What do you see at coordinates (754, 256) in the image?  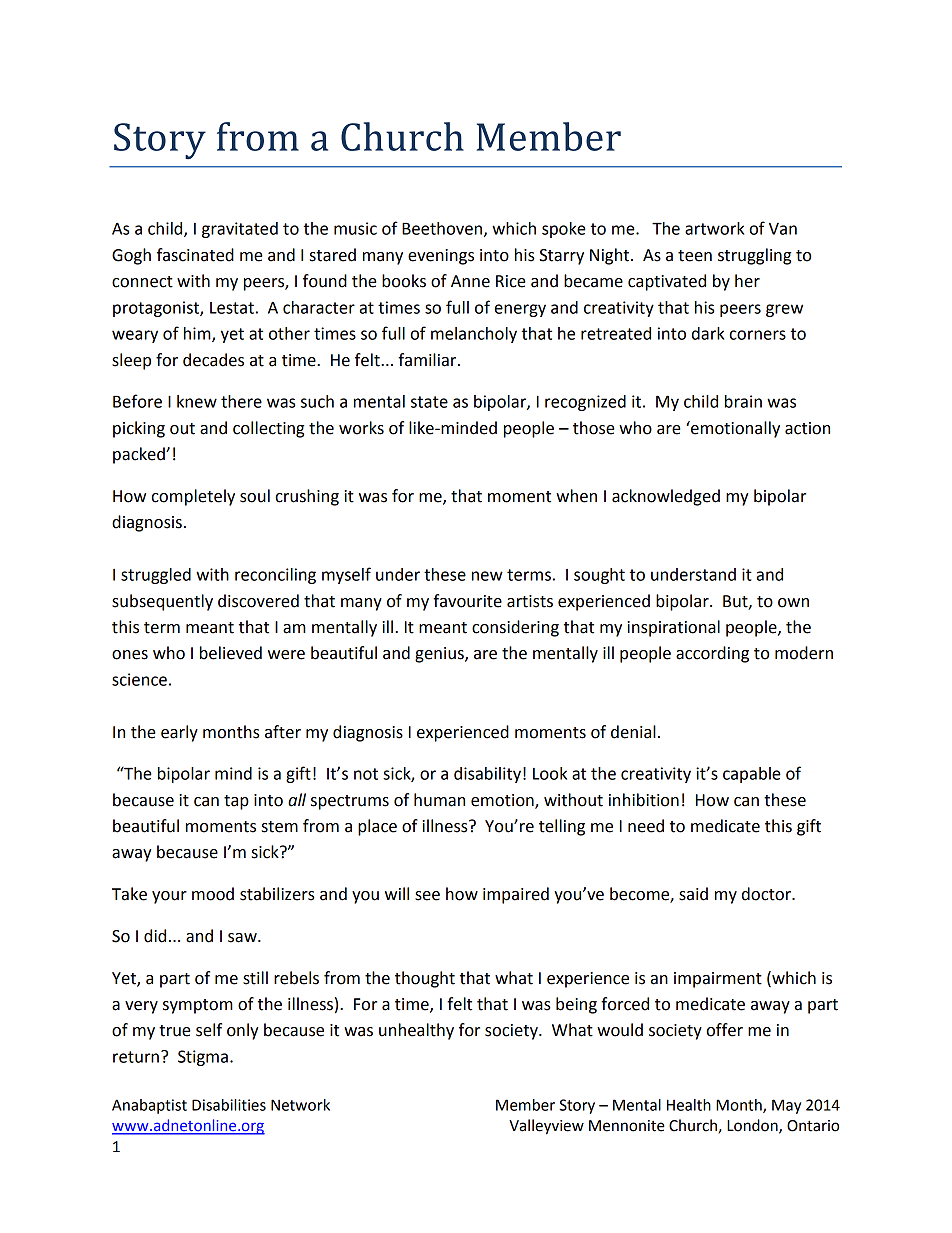 I see `struggling` at bounding box center [754, 256].
